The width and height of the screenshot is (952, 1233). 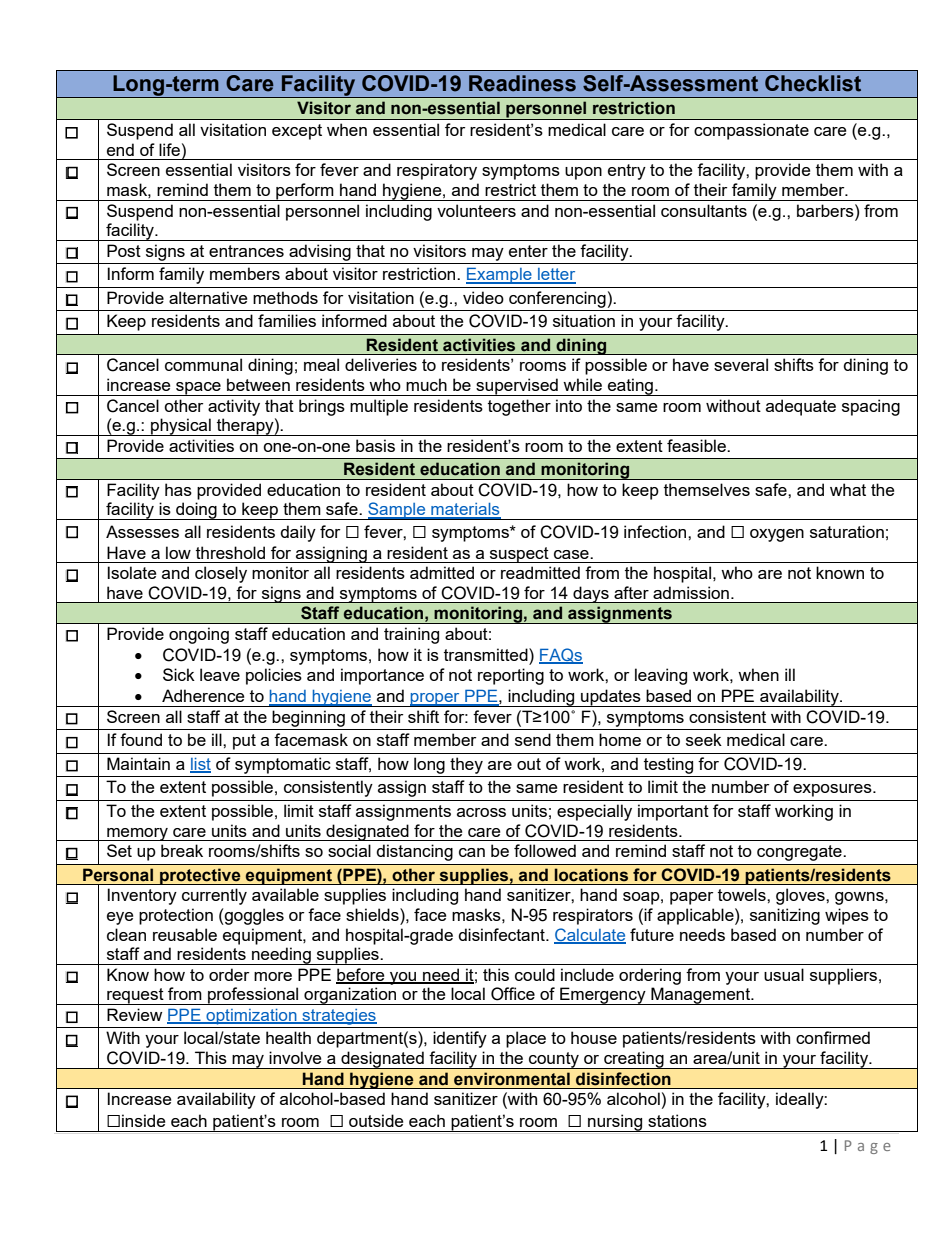 I want to click on Readiness, so click(x=522, y=83).
